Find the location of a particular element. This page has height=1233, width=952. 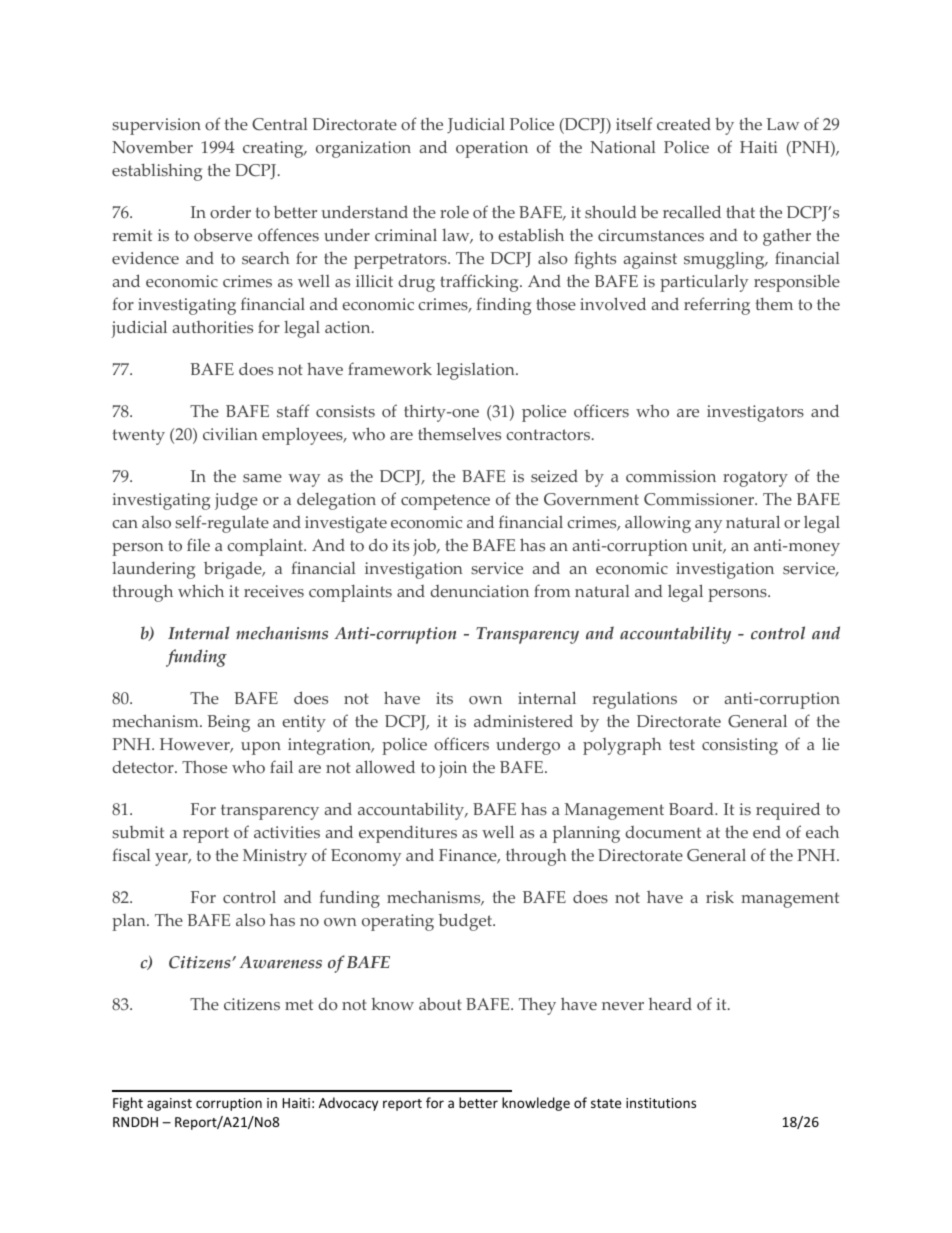

about is located at coordinates (440, 1004).
